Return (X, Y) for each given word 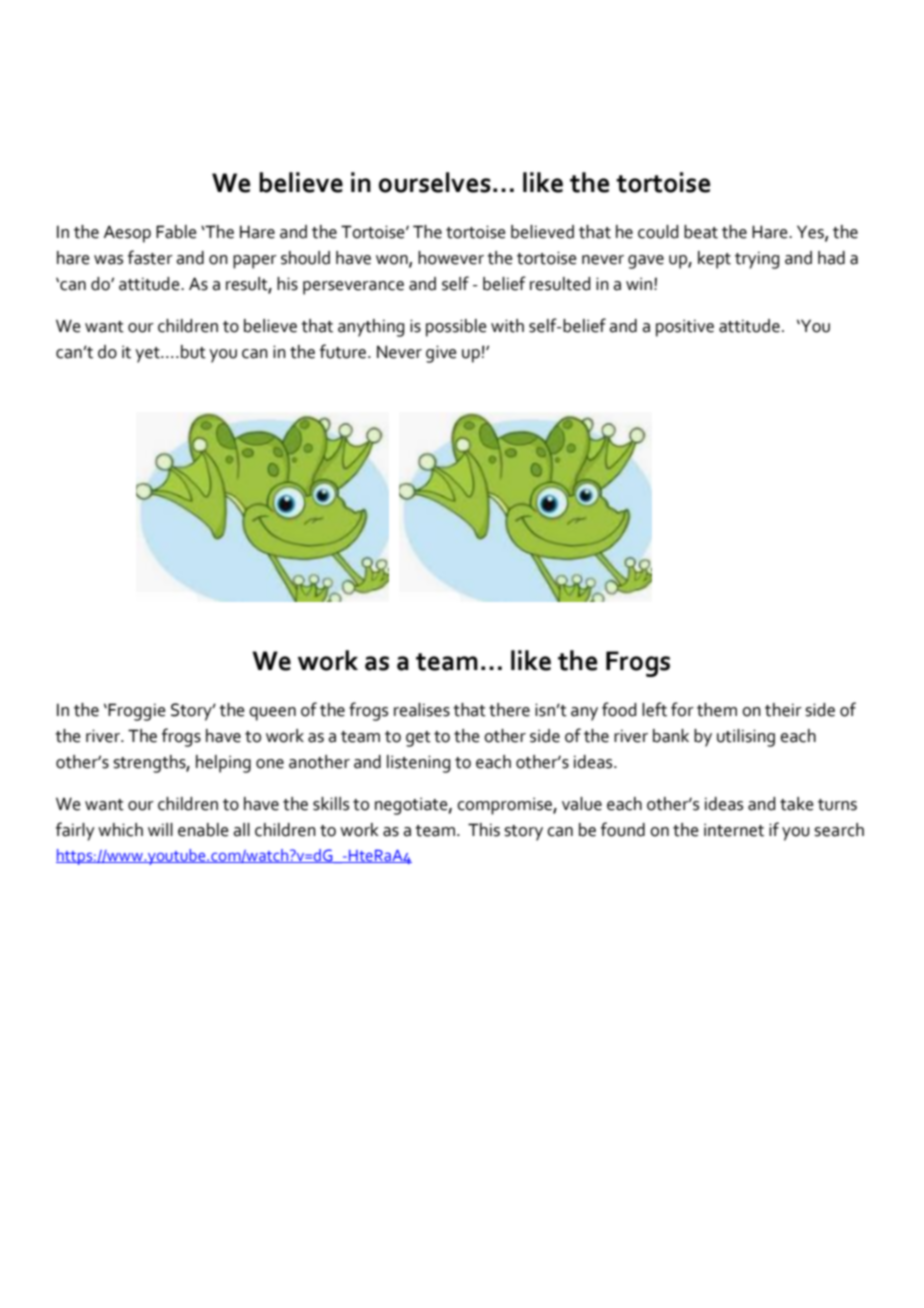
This (484, 830)
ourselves (435, 182)
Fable (176, 232)
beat (701, 232)
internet (734, 830)
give (441, 354)
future (343, 351)
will (160, 829)
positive (685, 328)
